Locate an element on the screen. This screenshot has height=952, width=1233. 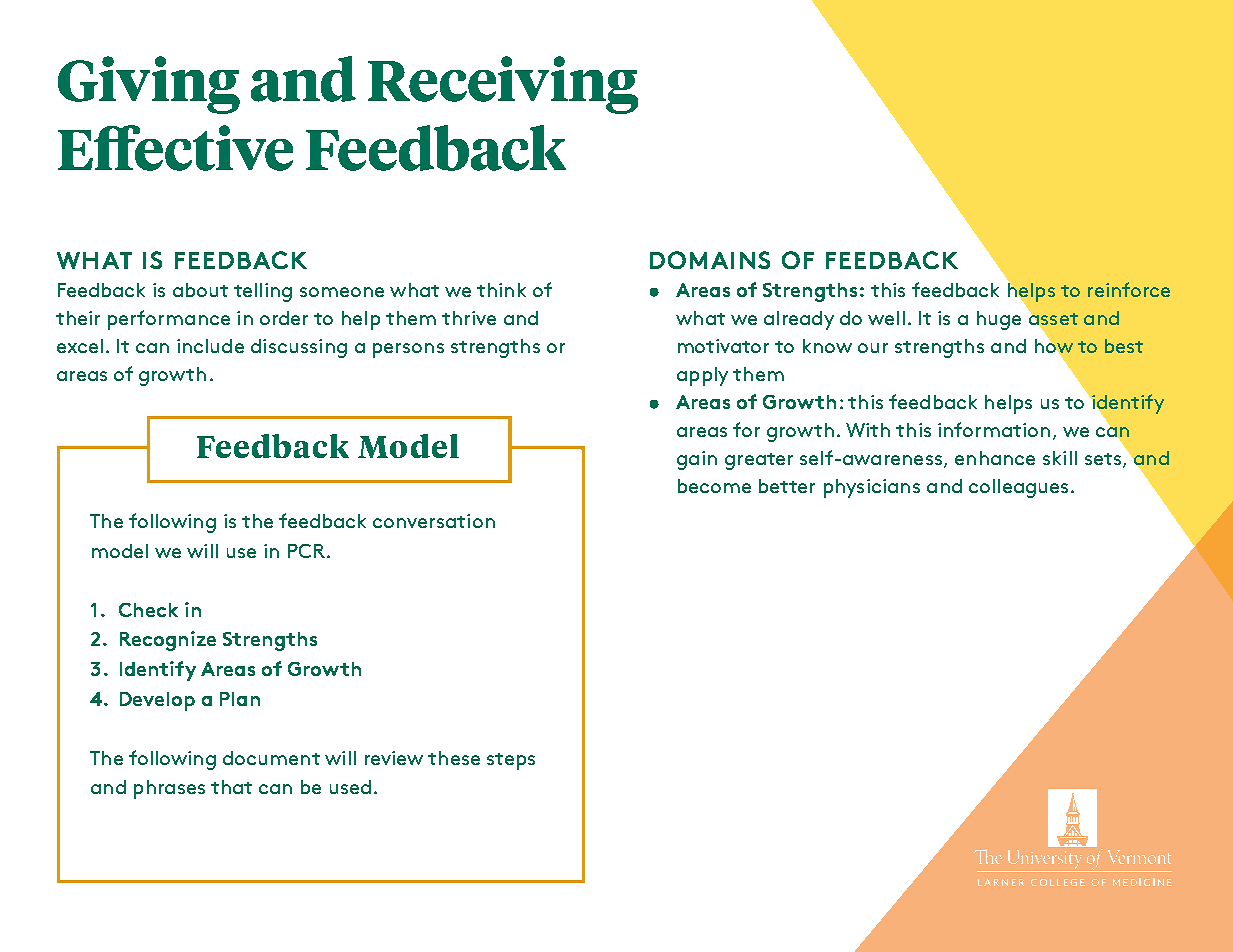
information is located at coordinates (994, 429).
